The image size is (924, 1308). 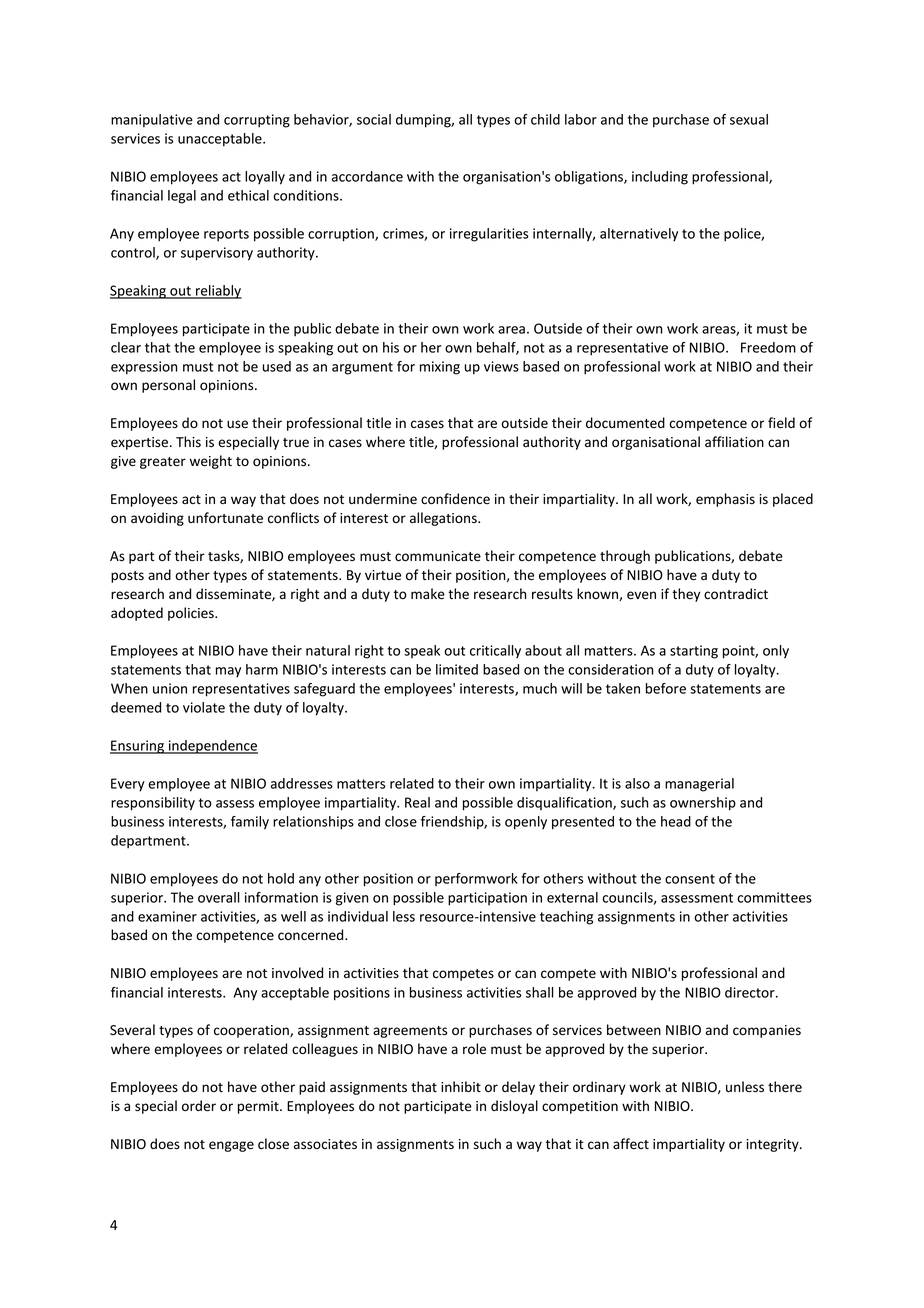 What do you see at coordinates (192, 614) in the screenshot?
I see `policies` at bounding box center [192, 614].
